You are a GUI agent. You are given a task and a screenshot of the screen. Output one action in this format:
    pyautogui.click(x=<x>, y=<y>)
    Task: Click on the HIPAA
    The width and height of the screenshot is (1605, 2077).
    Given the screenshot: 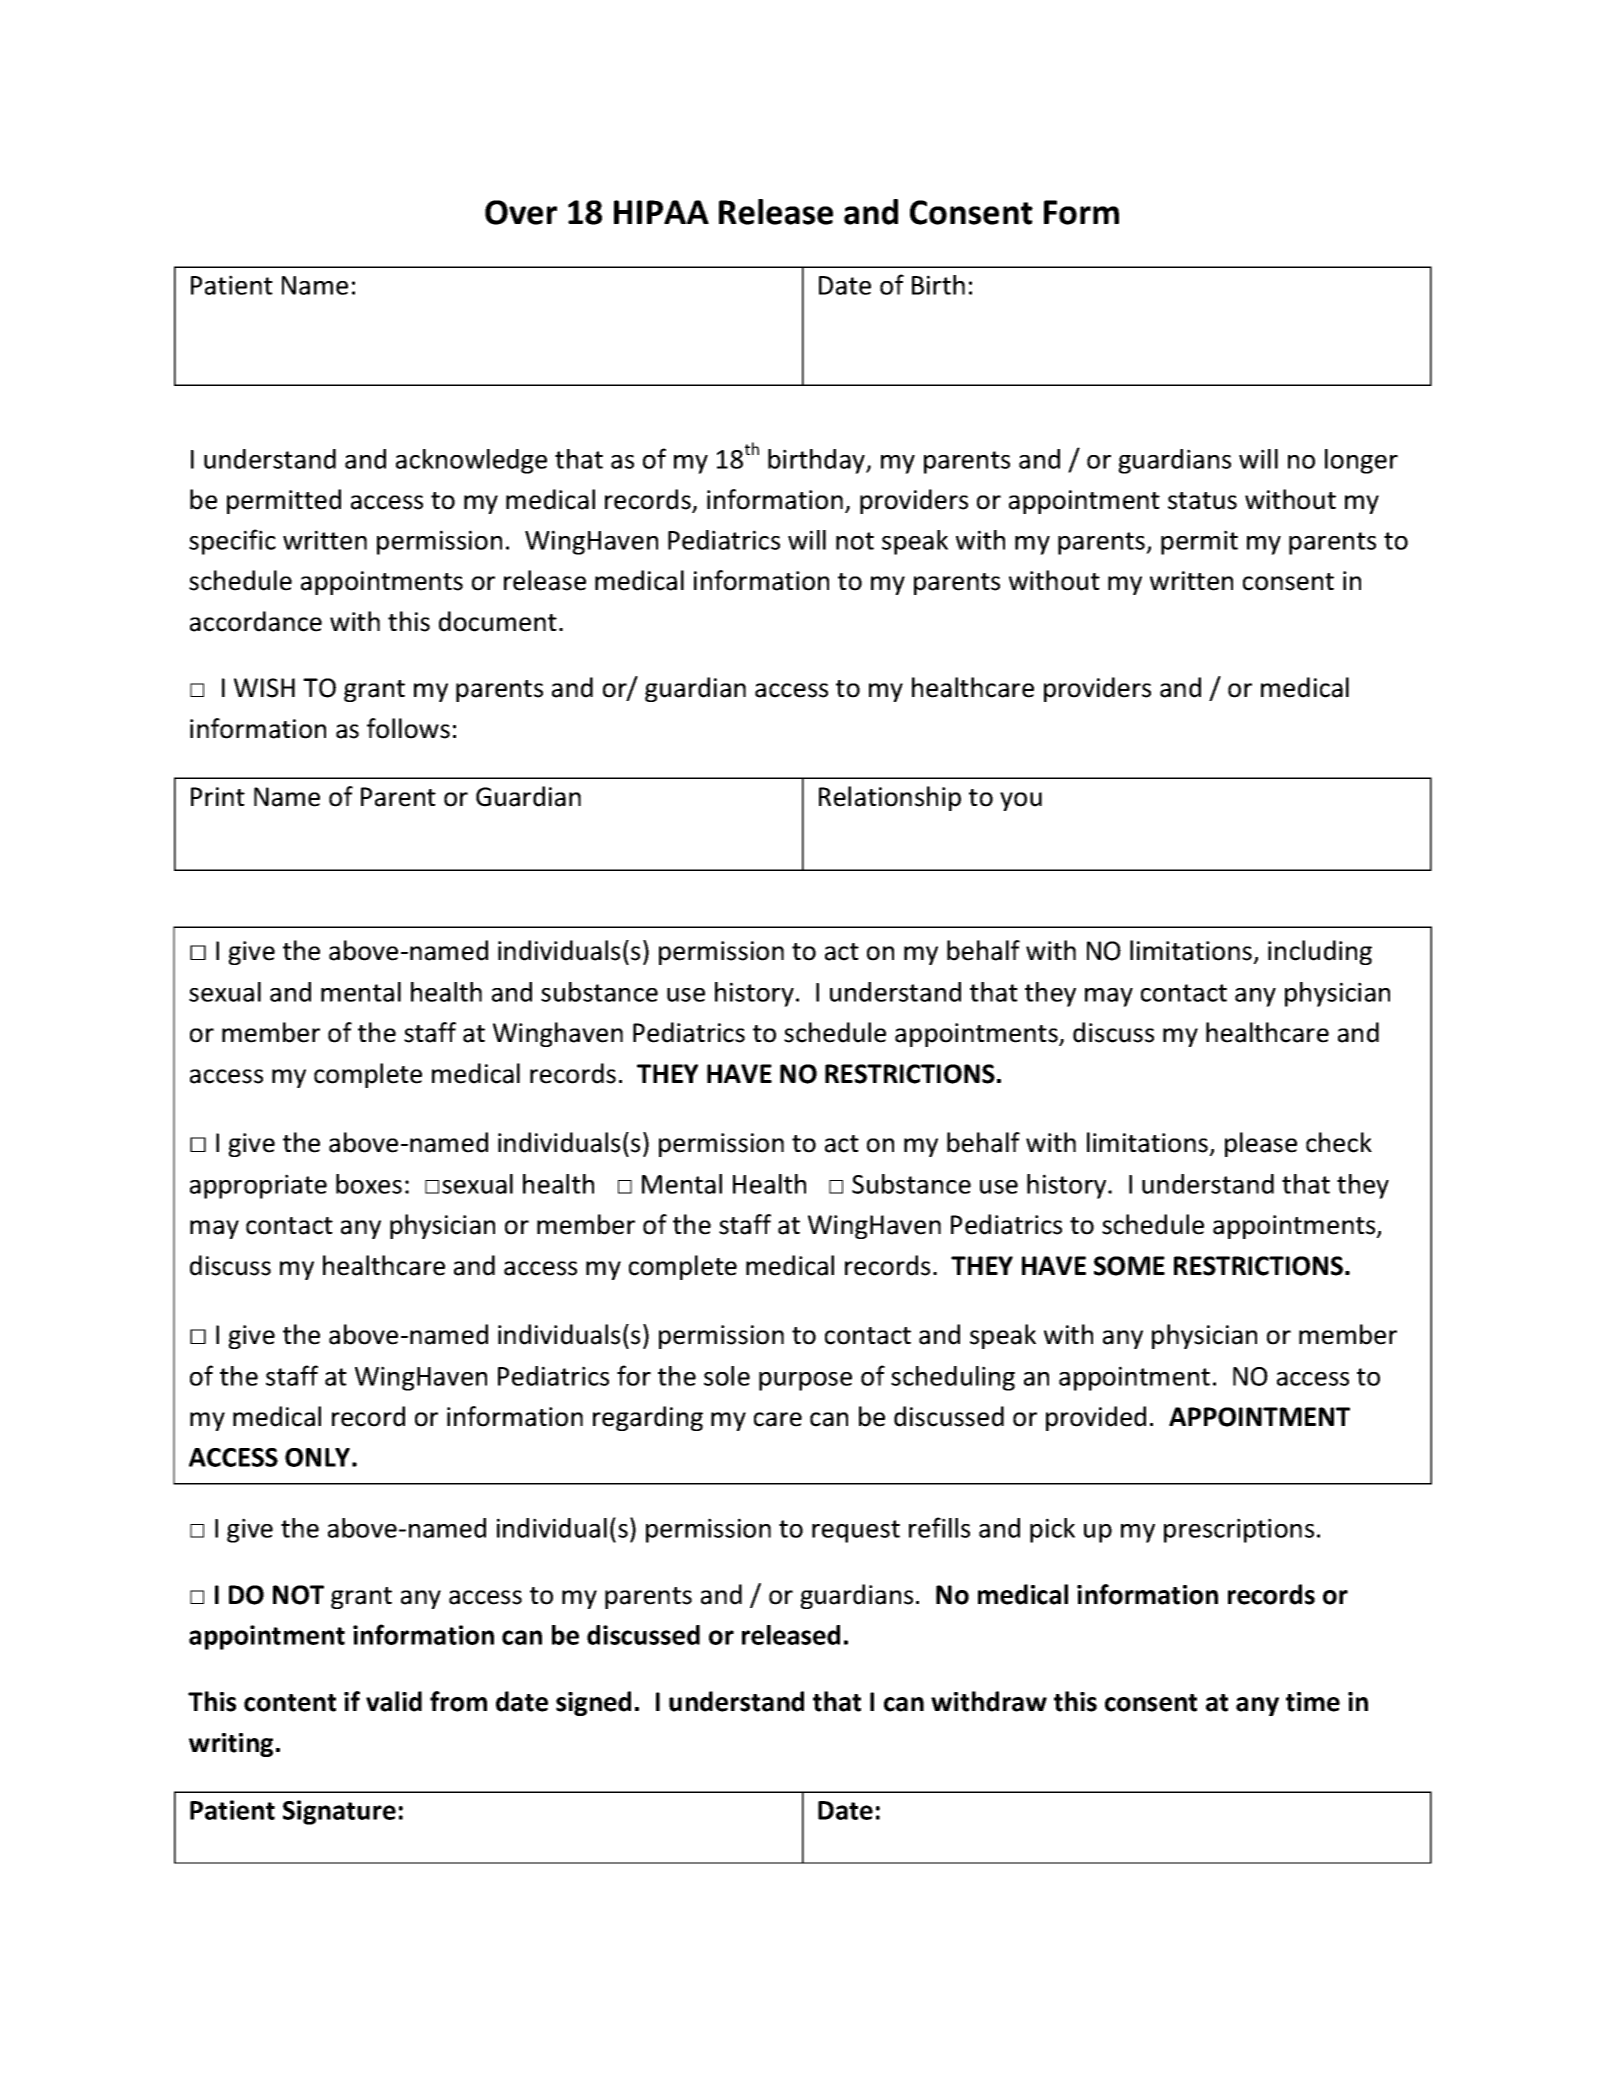 What is the action you would take?
    pyautogui.click(x=661, y=212)
